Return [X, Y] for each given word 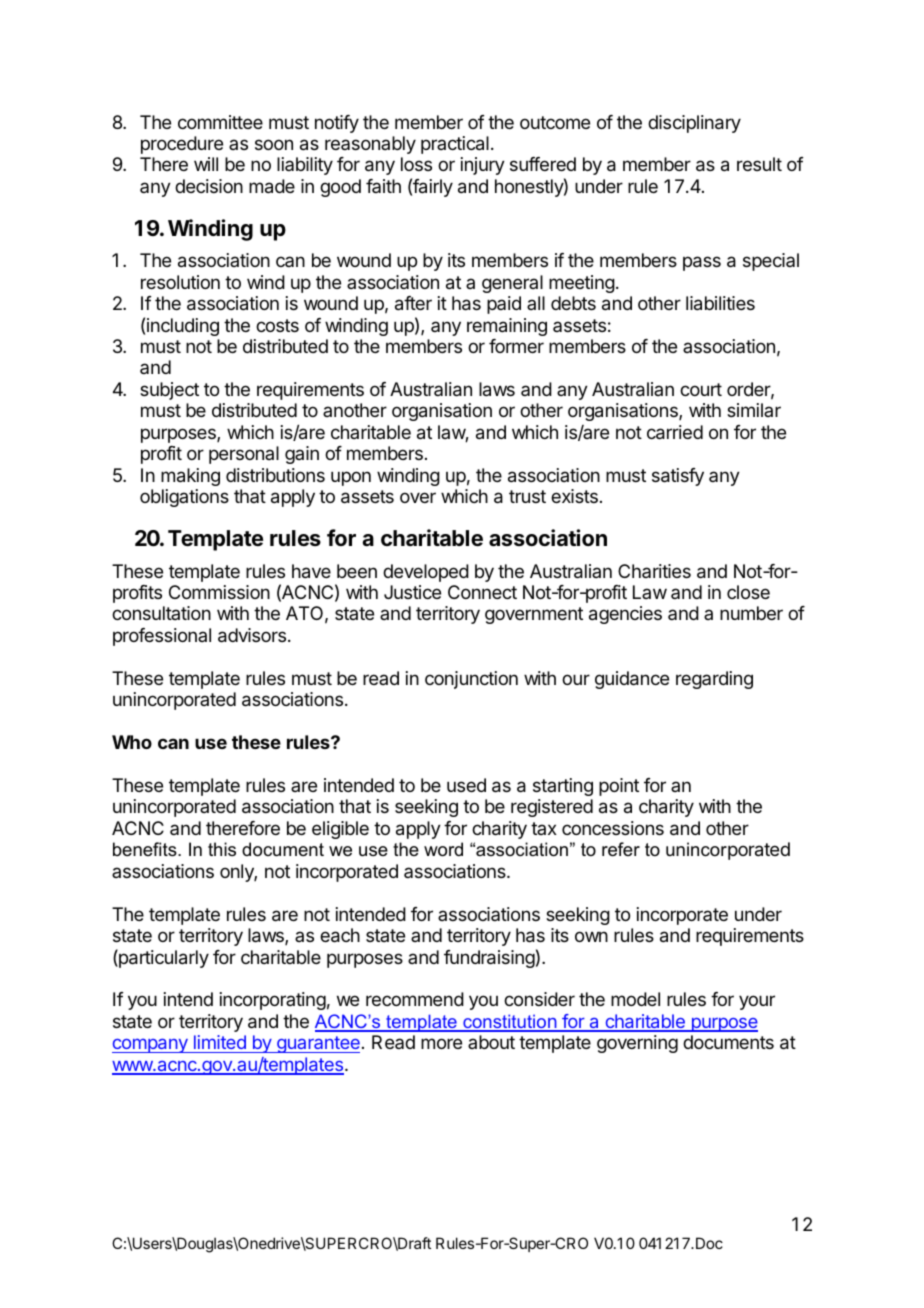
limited [220, 1042]
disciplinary [694, 124]
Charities [654, 571]
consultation [161, 613]
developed [426, 573]
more [441, 1043]
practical [455, 145]
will [206, 164]
